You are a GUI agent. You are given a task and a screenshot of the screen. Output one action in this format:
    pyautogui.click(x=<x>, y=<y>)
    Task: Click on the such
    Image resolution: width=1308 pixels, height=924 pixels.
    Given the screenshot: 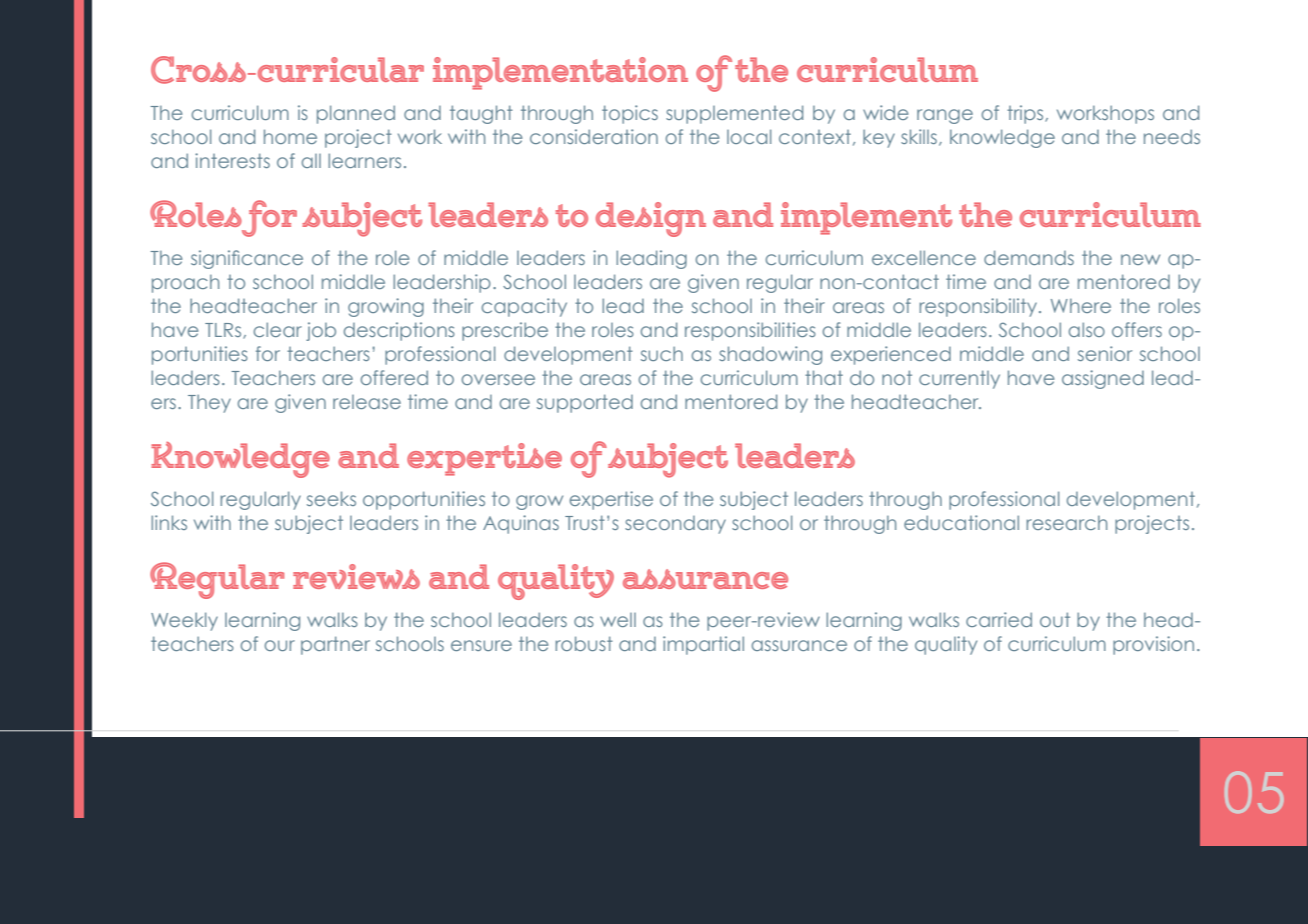 What is the action you would take?
    pyautogui.click(x=662, y=354)
